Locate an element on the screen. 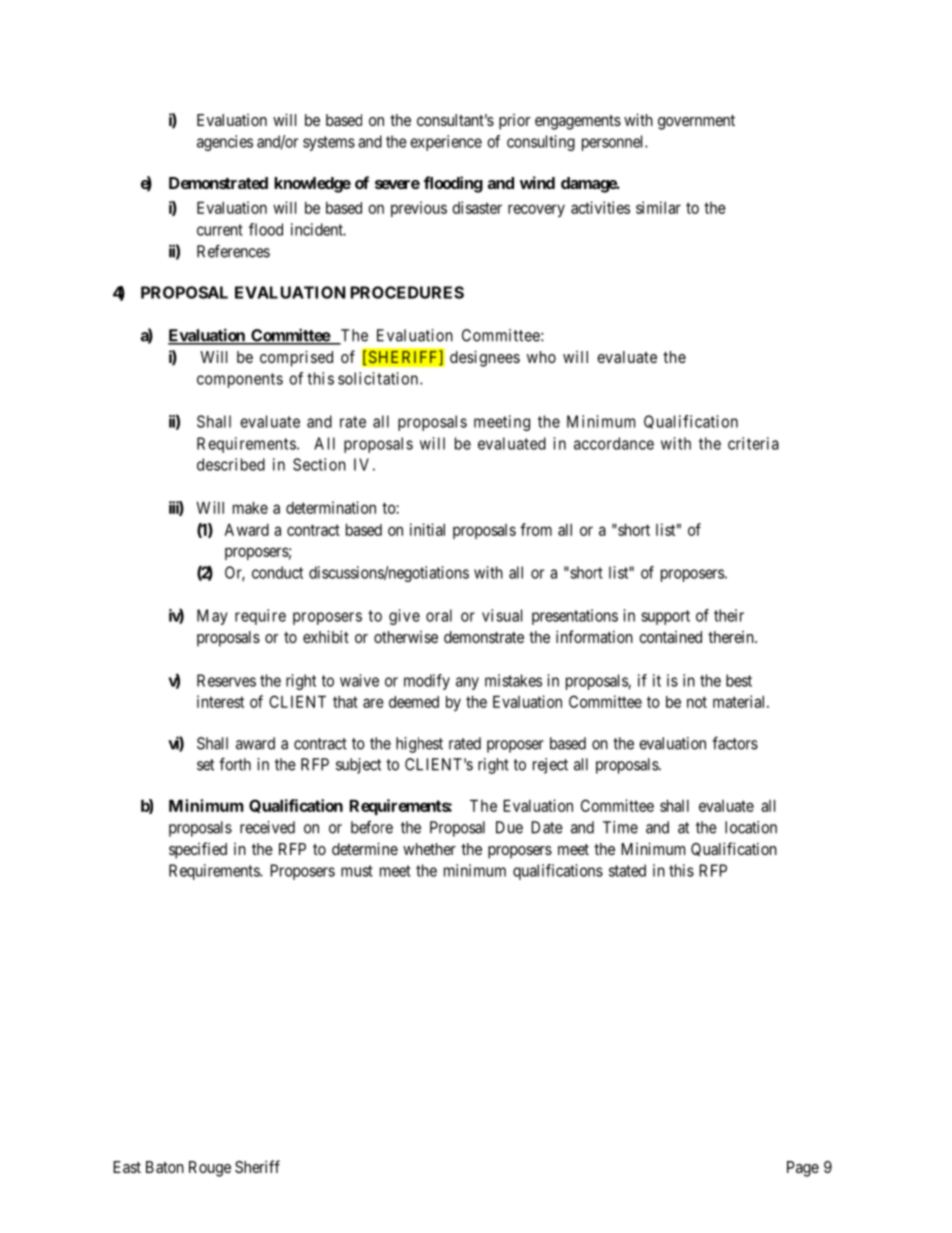 This screenshot has width=952, height=1233. agencies is located at coordinates (225, 143).
